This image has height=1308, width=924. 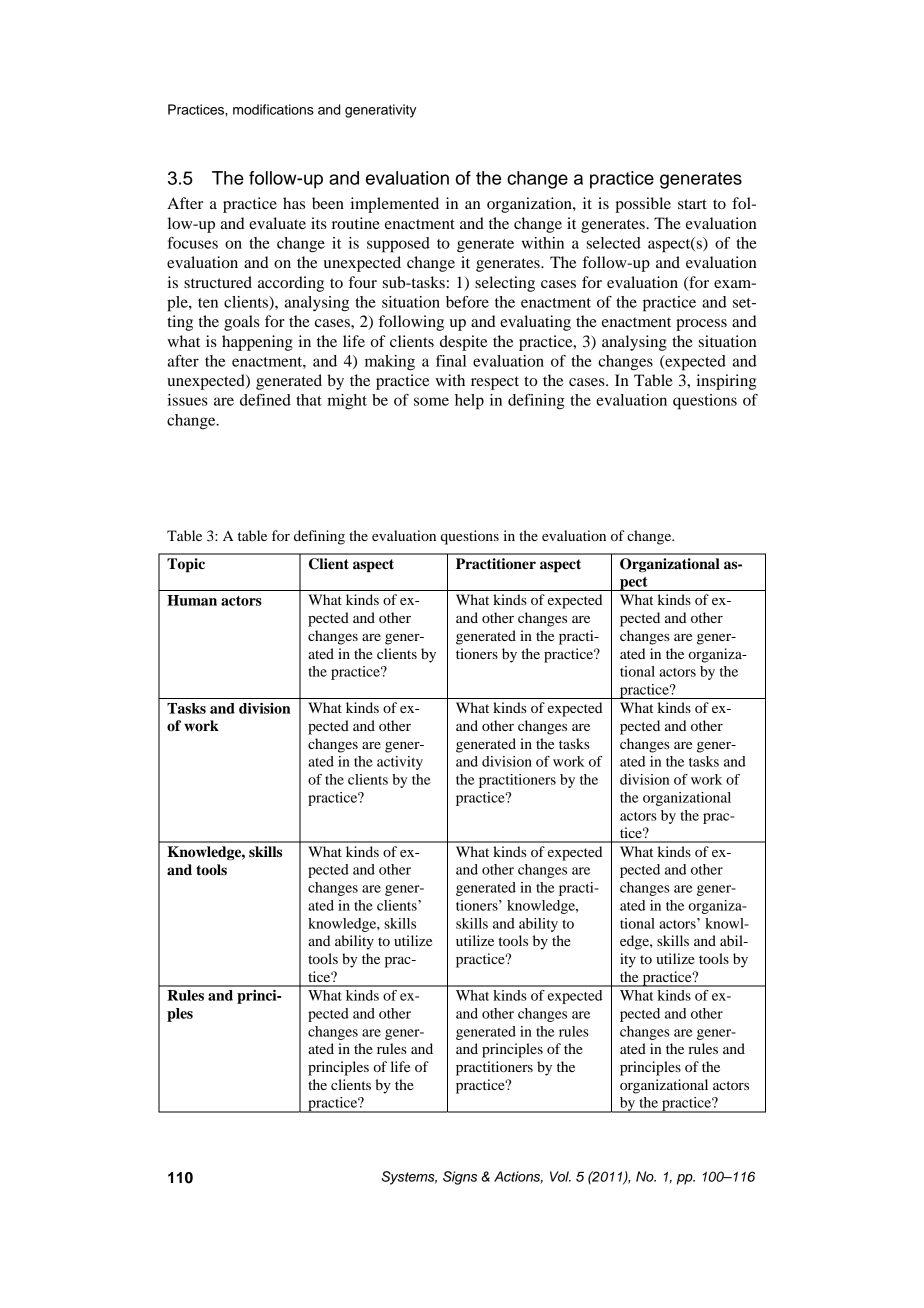 I want to click on help, so click(x=469, y=402).
